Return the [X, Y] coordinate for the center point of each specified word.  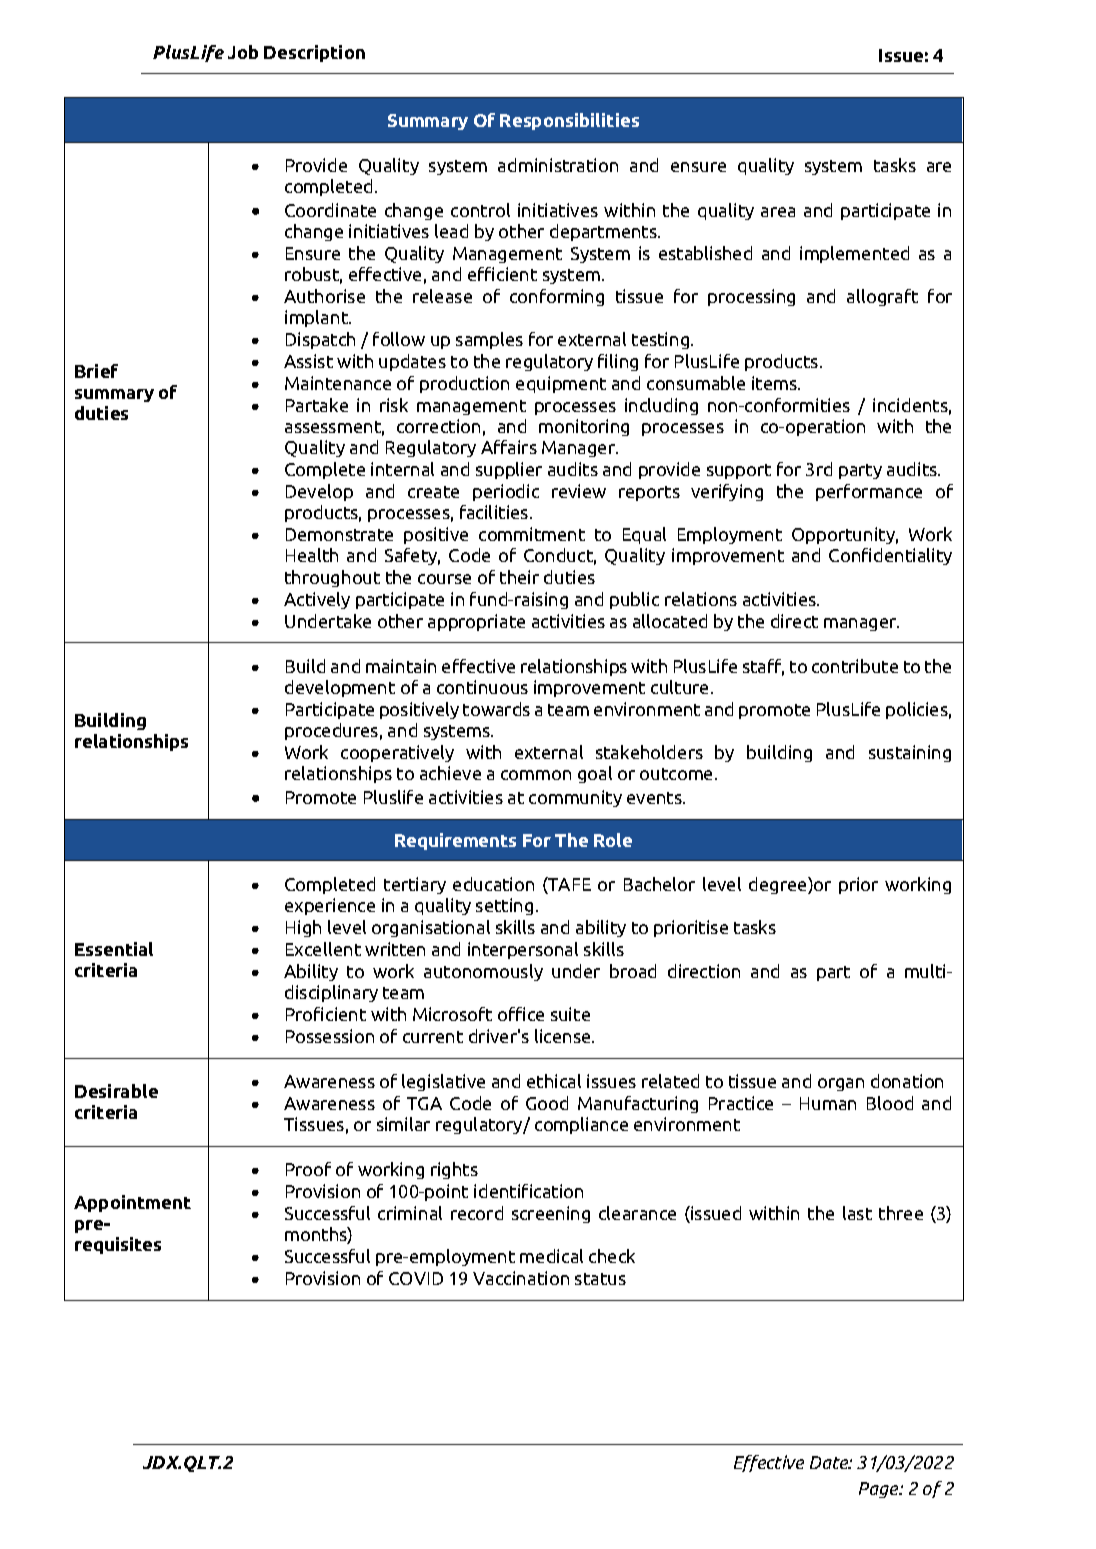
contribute [855, 666]
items [775, 383]
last [857, 1213]
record [477, 1213]
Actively [317, 600]
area [778, 212]
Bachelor [659, 884]
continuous [482, 687]
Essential [114, 949]
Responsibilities [569, 121]
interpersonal [523, 950]
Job [243, 52]
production [464, 384]
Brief [96, 371]
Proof [308, 1169]
